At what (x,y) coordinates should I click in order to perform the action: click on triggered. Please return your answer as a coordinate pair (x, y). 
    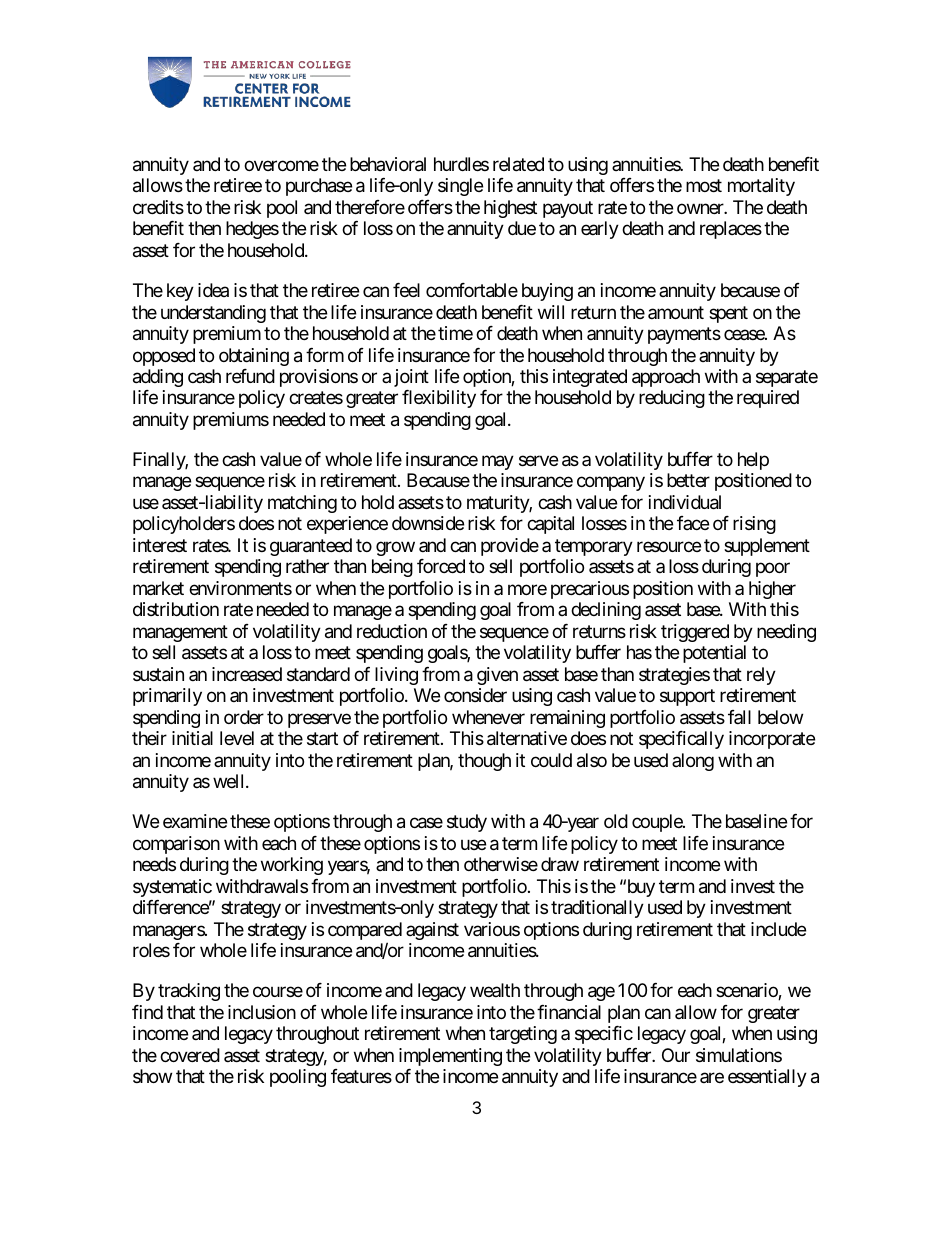
    Looking at the image, I should click on (695, 633).
